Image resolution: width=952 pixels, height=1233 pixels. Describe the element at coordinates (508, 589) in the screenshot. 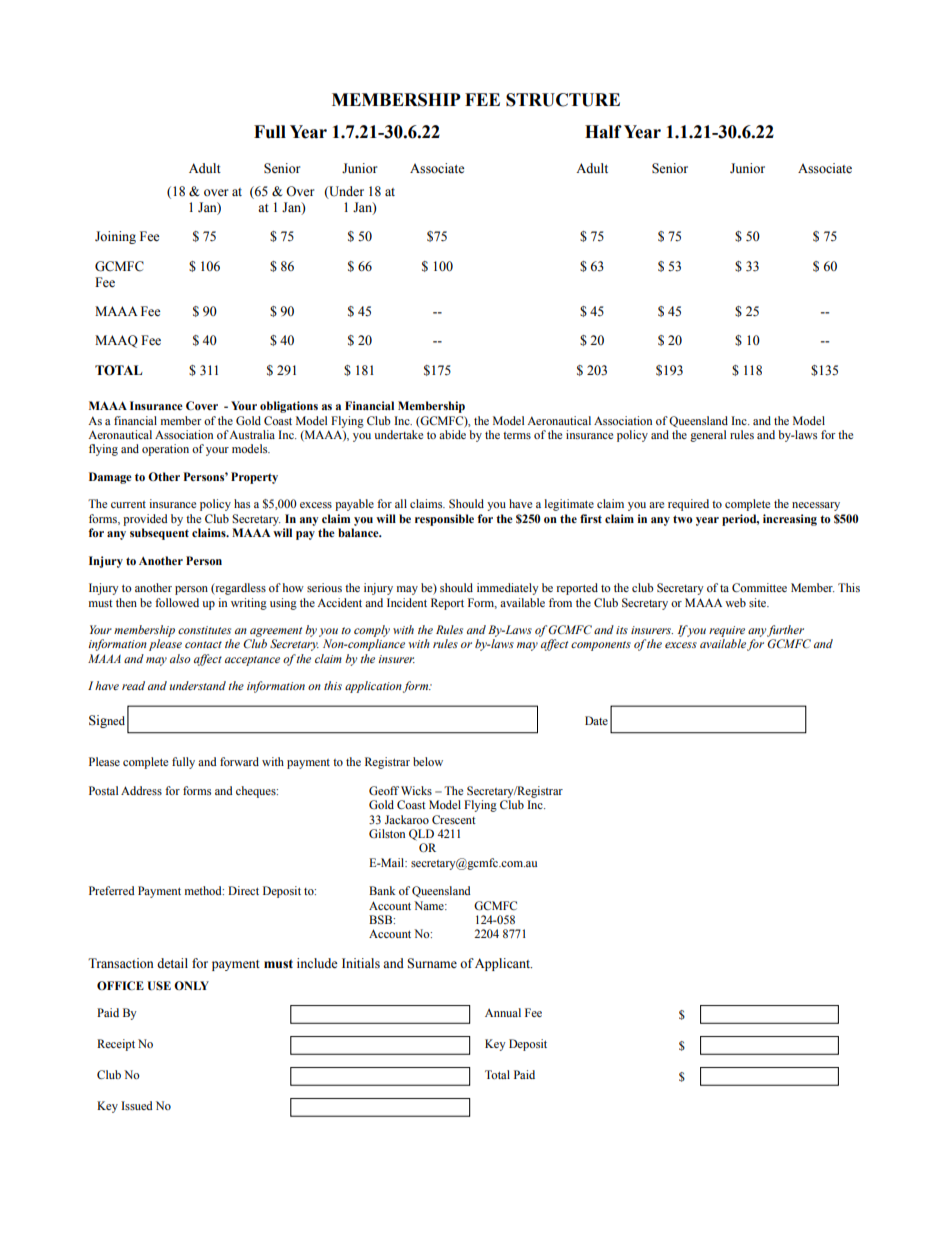

I see `immediately` at that location.
